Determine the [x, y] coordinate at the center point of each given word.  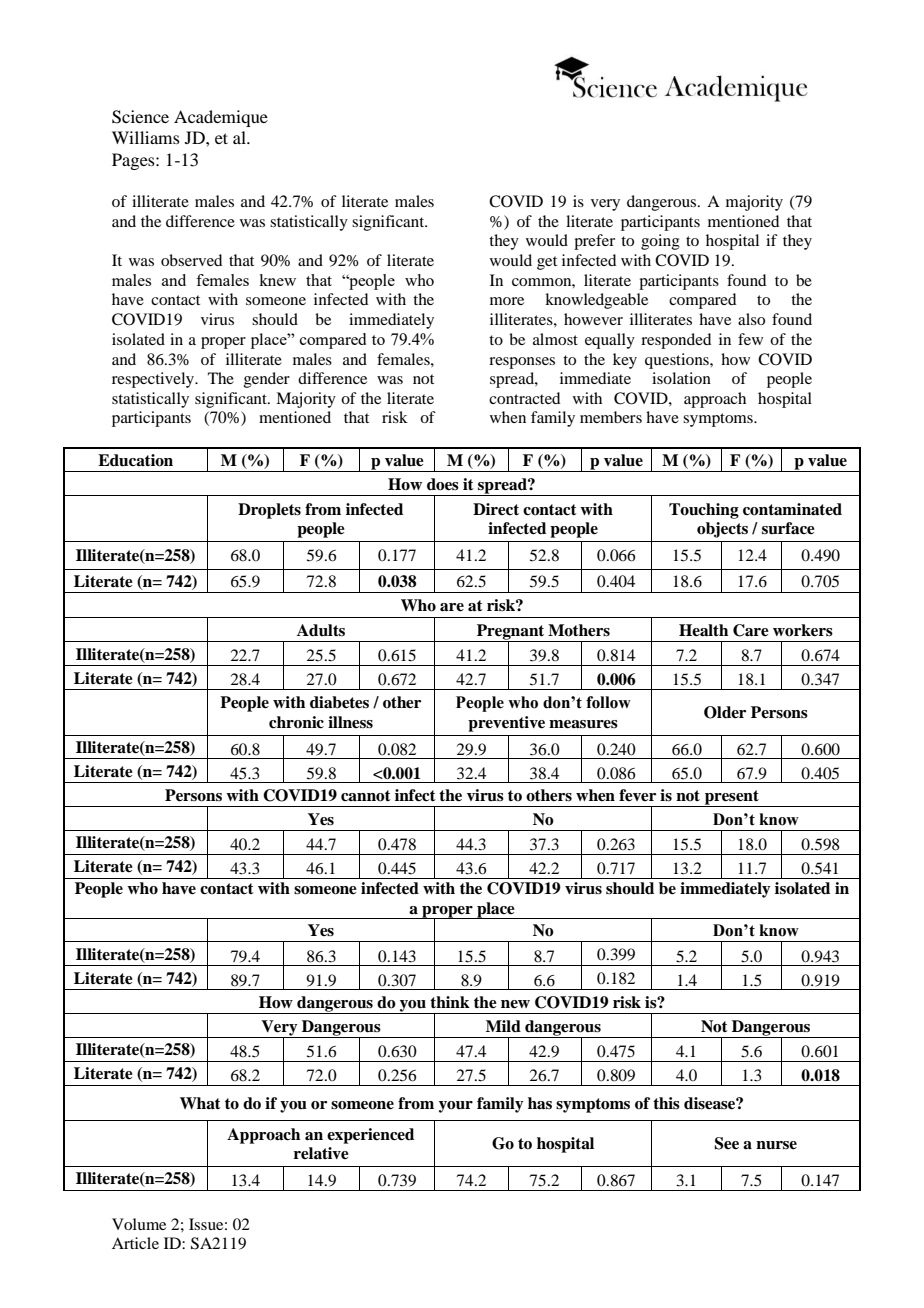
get [547, 263]
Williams [146, 137]
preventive [506, 724]
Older [725, 712]
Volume [139, 1224]
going [660, 242]
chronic [296, 722]
